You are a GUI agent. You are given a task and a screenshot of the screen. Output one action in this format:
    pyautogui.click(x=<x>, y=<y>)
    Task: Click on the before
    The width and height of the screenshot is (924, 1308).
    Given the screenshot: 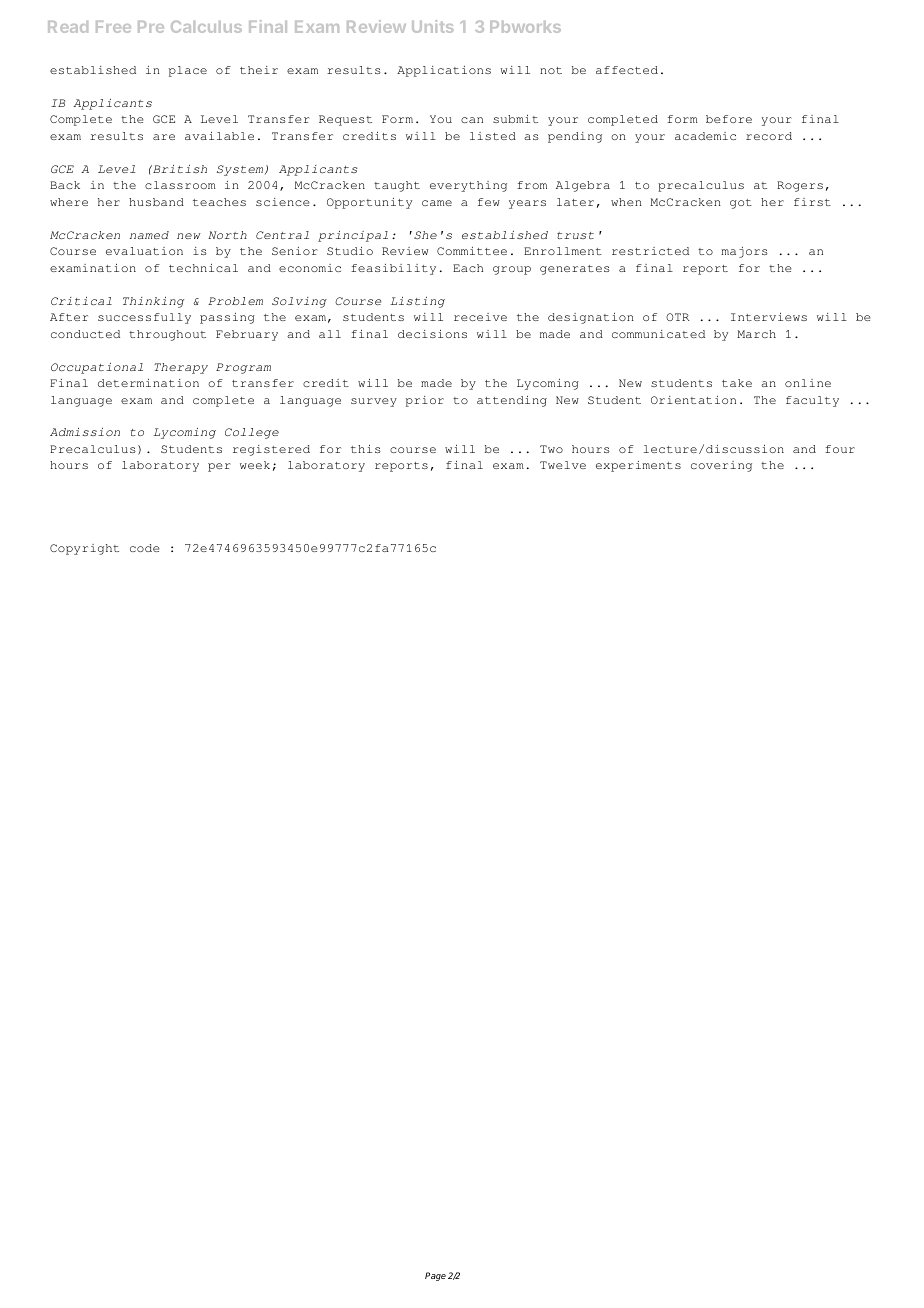 What is the action you would take?
    pyautogui.click(x=729, y=119)
